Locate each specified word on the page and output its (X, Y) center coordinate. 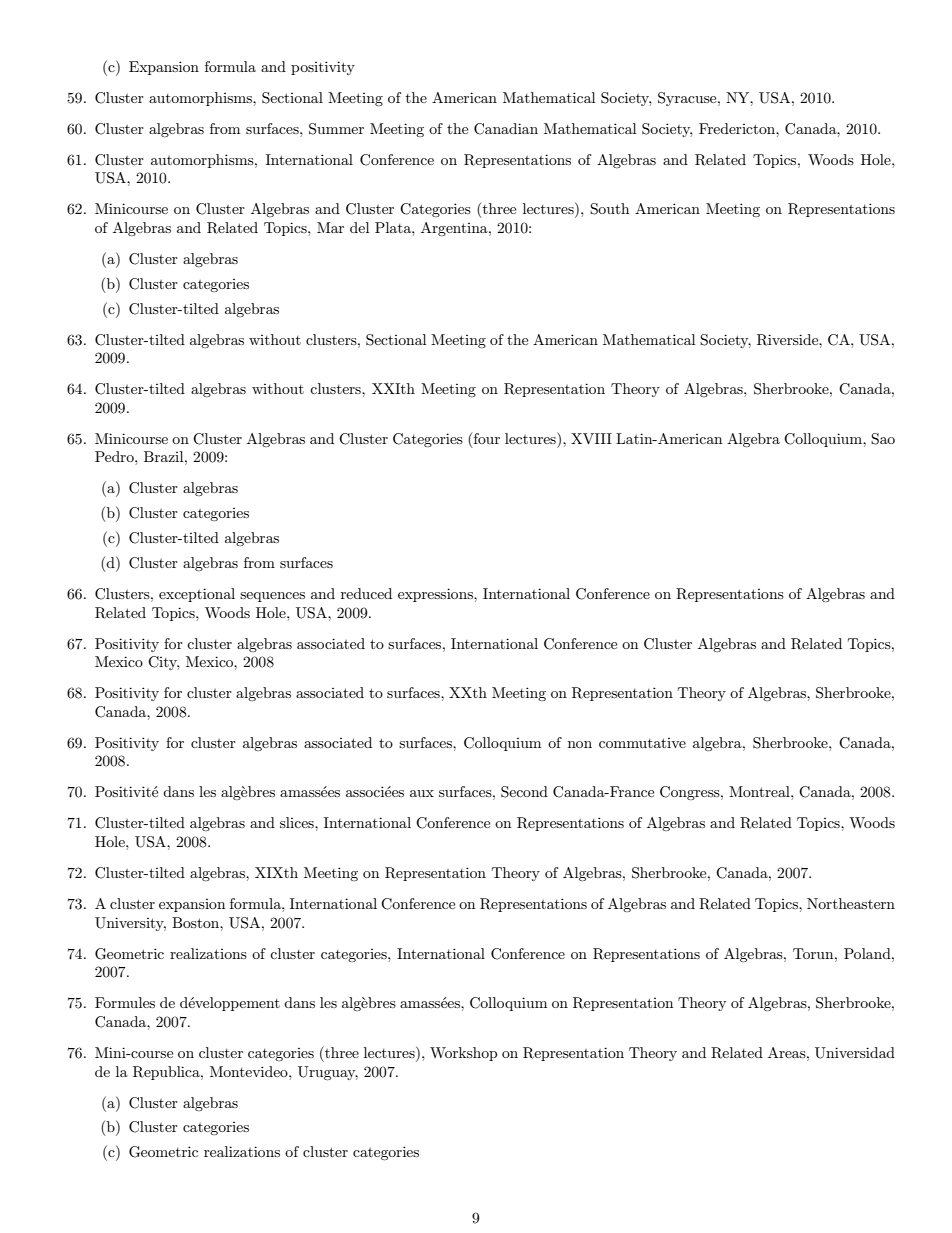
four (485, 438)
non (580, 744)
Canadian (506, 129)
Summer (336, 129)
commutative (642, 743)
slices (298, 822)
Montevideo (250, 1071)
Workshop (463, 1054)
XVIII (591, 438)
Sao (883, 439)
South (609, 209)
